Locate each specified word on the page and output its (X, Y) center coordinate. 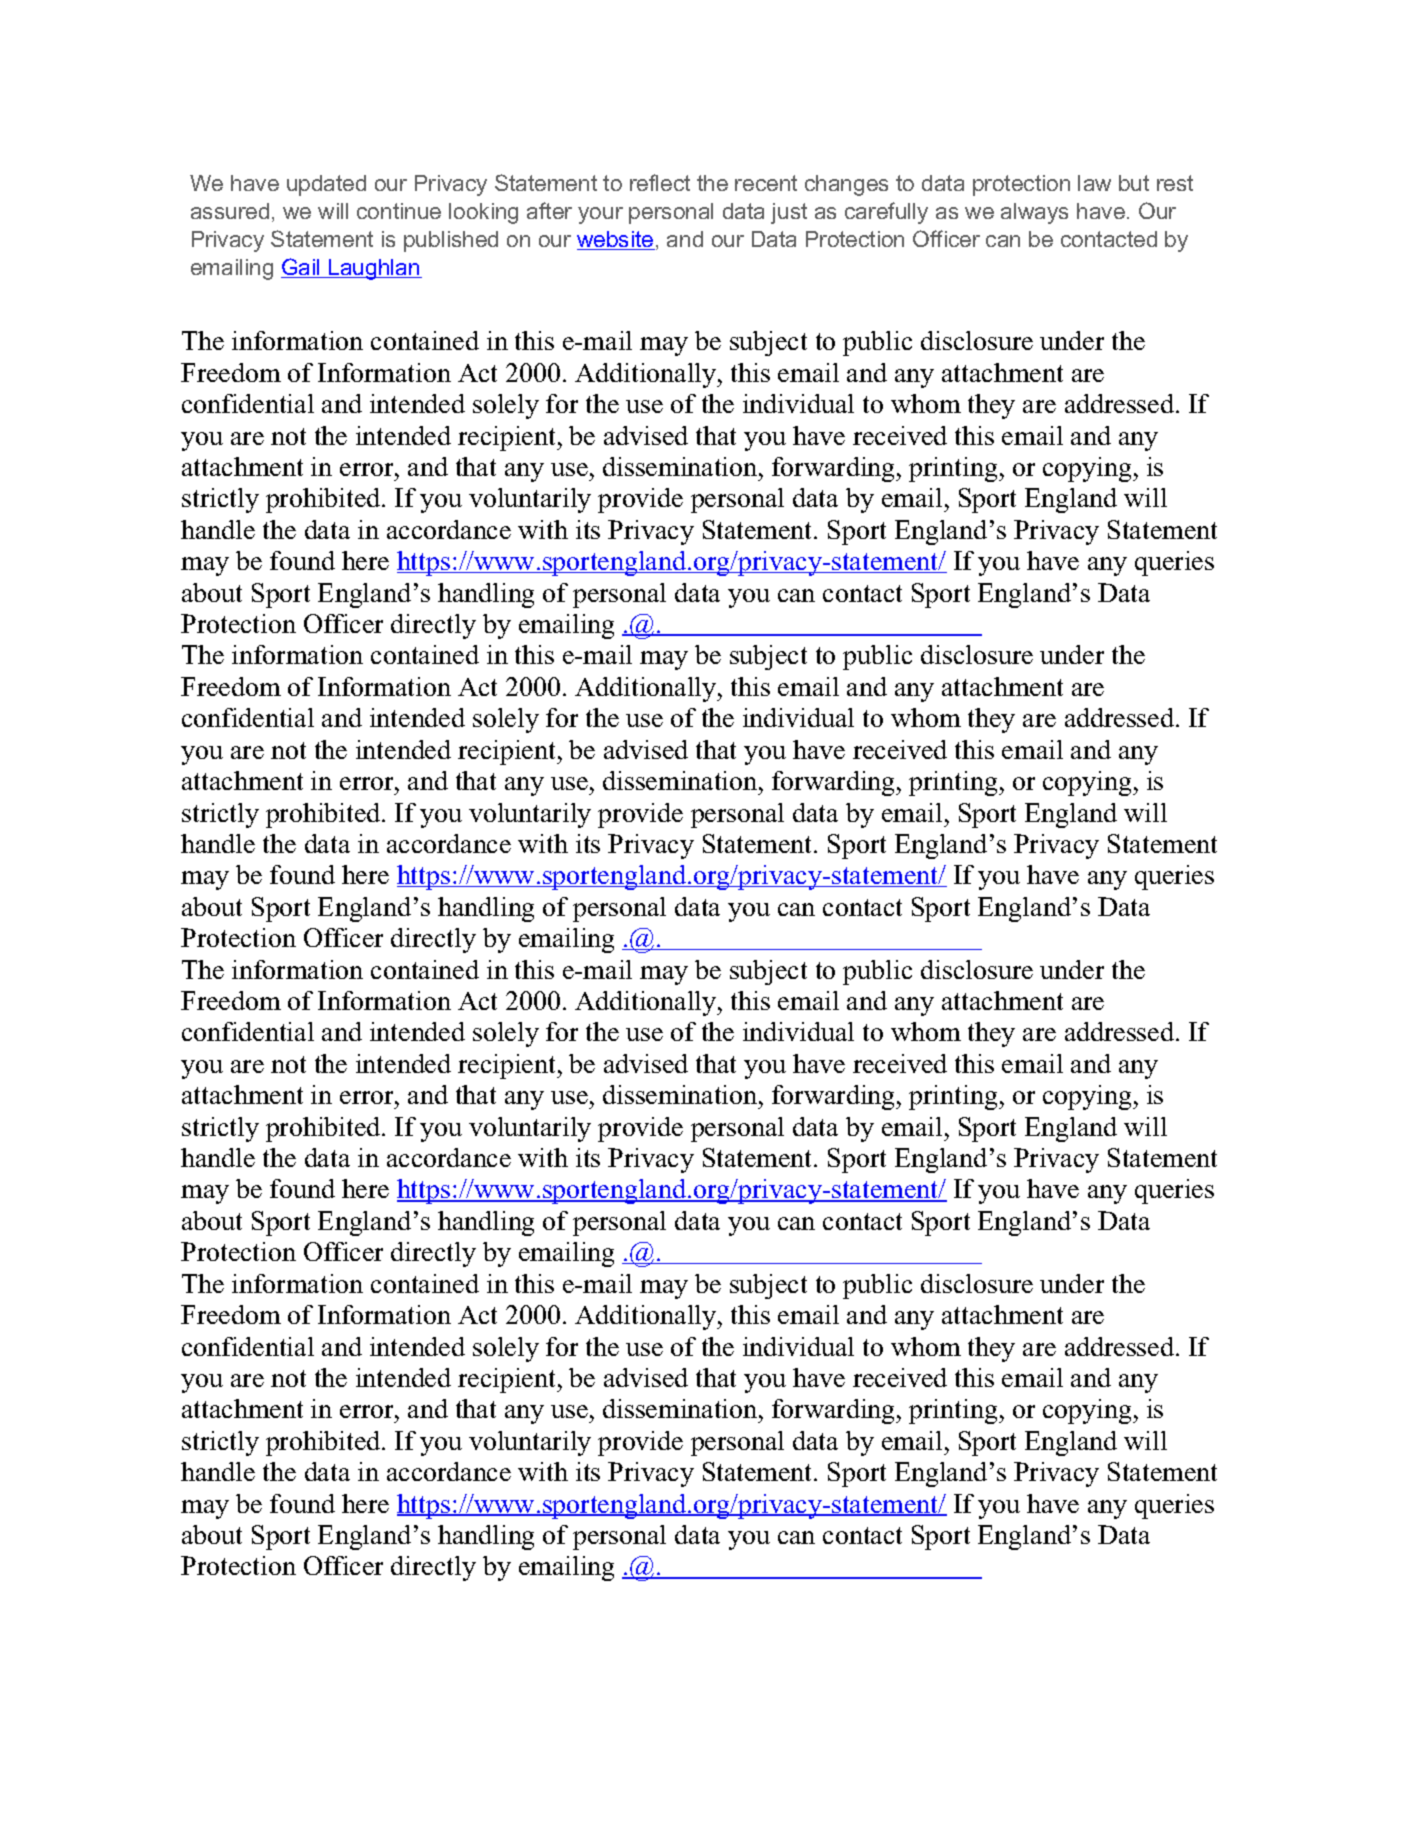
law (1094, 183)
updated (326, 185)
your (600, 215)
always (1034, 213)
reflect (660, 182)
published (451, 241)
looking (483, 213)
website (616, 240)
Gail (301, 268)
